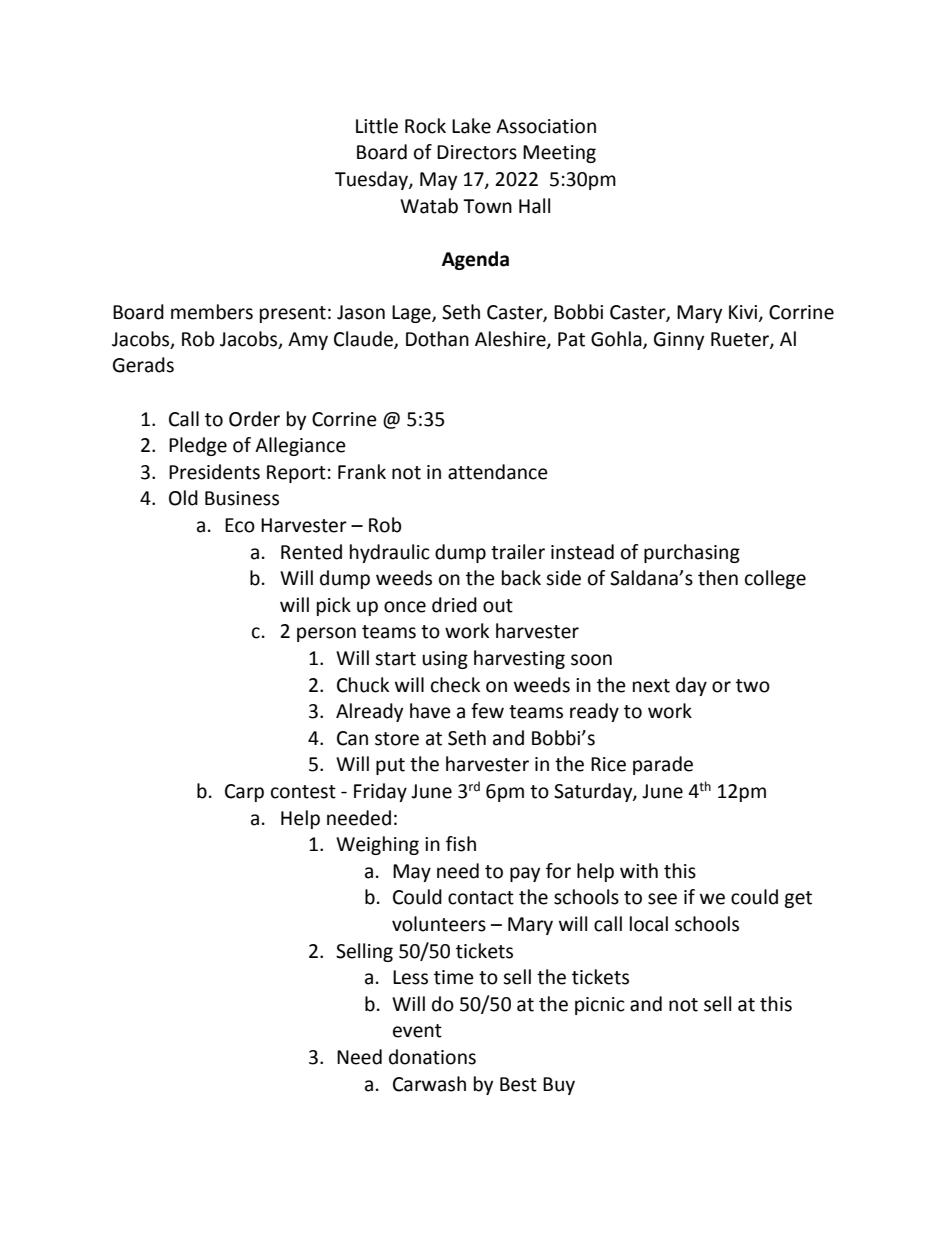  I want to click on Dothan, so click(437, 339).
